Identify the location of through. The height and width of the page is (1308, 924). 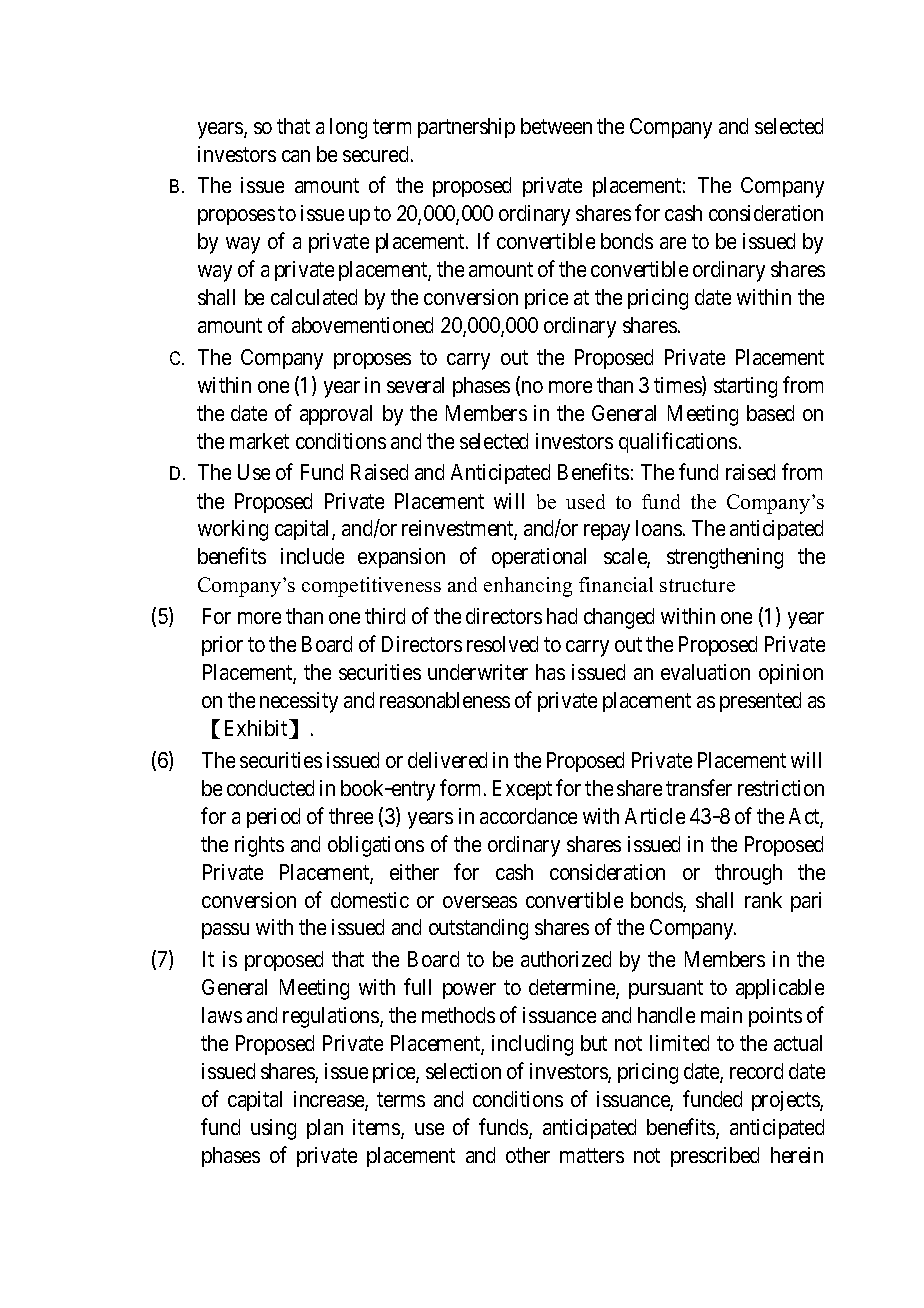
(748, 874).
